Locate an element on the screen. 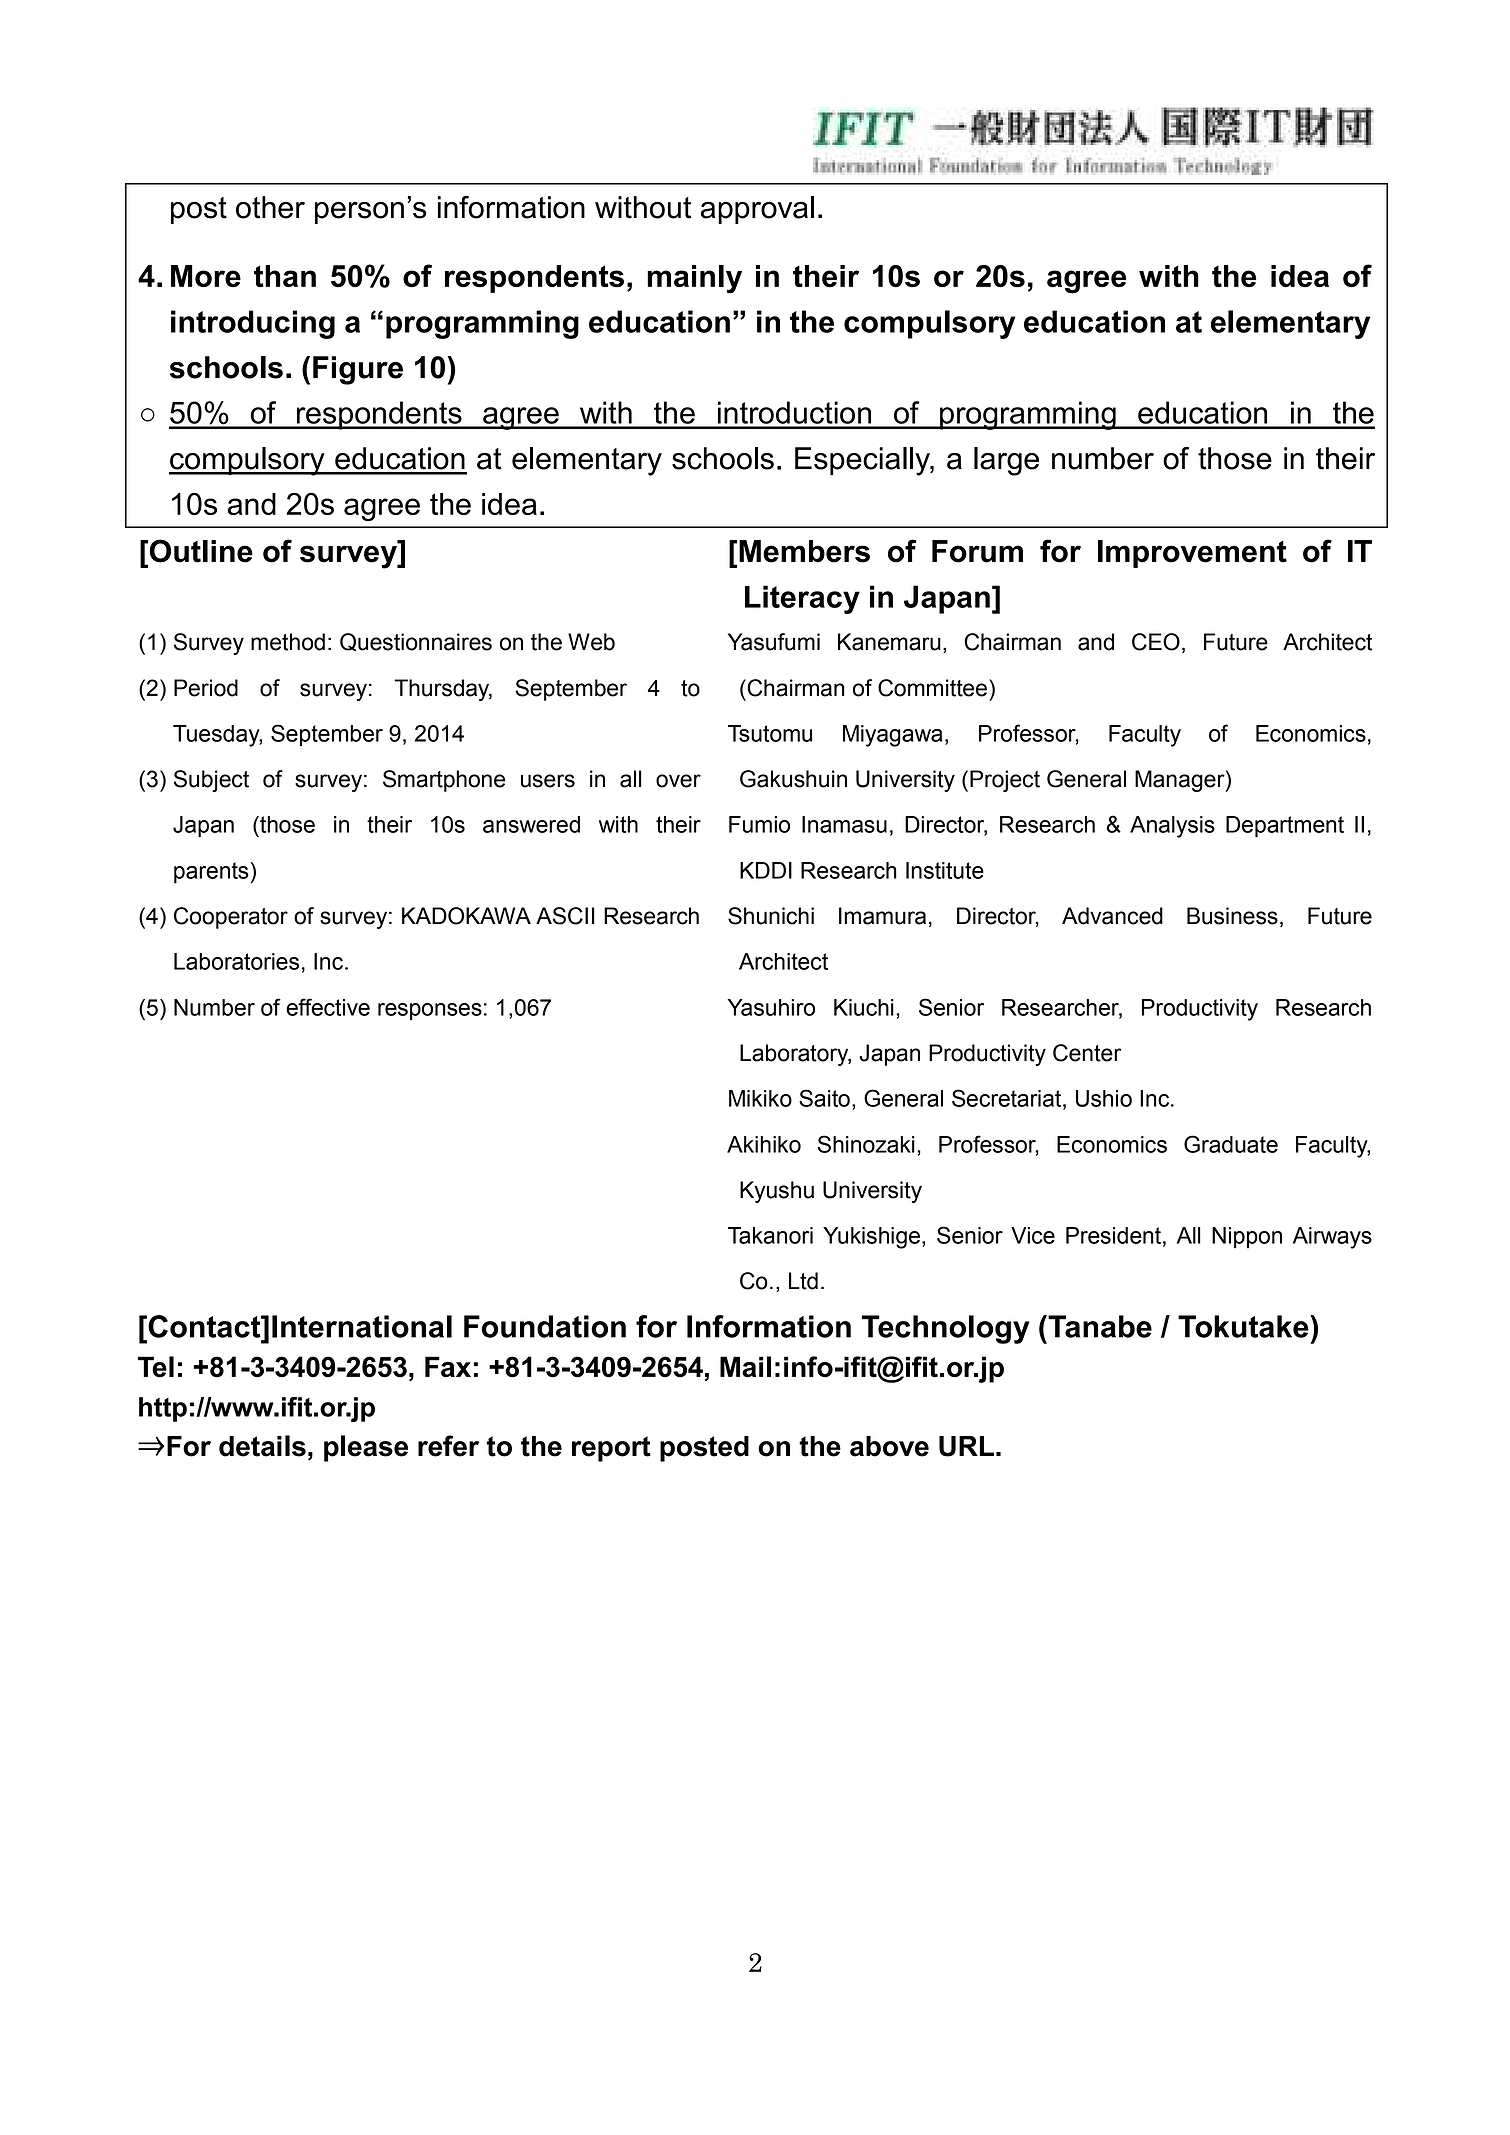  over is located at coordinates (678, 781).
